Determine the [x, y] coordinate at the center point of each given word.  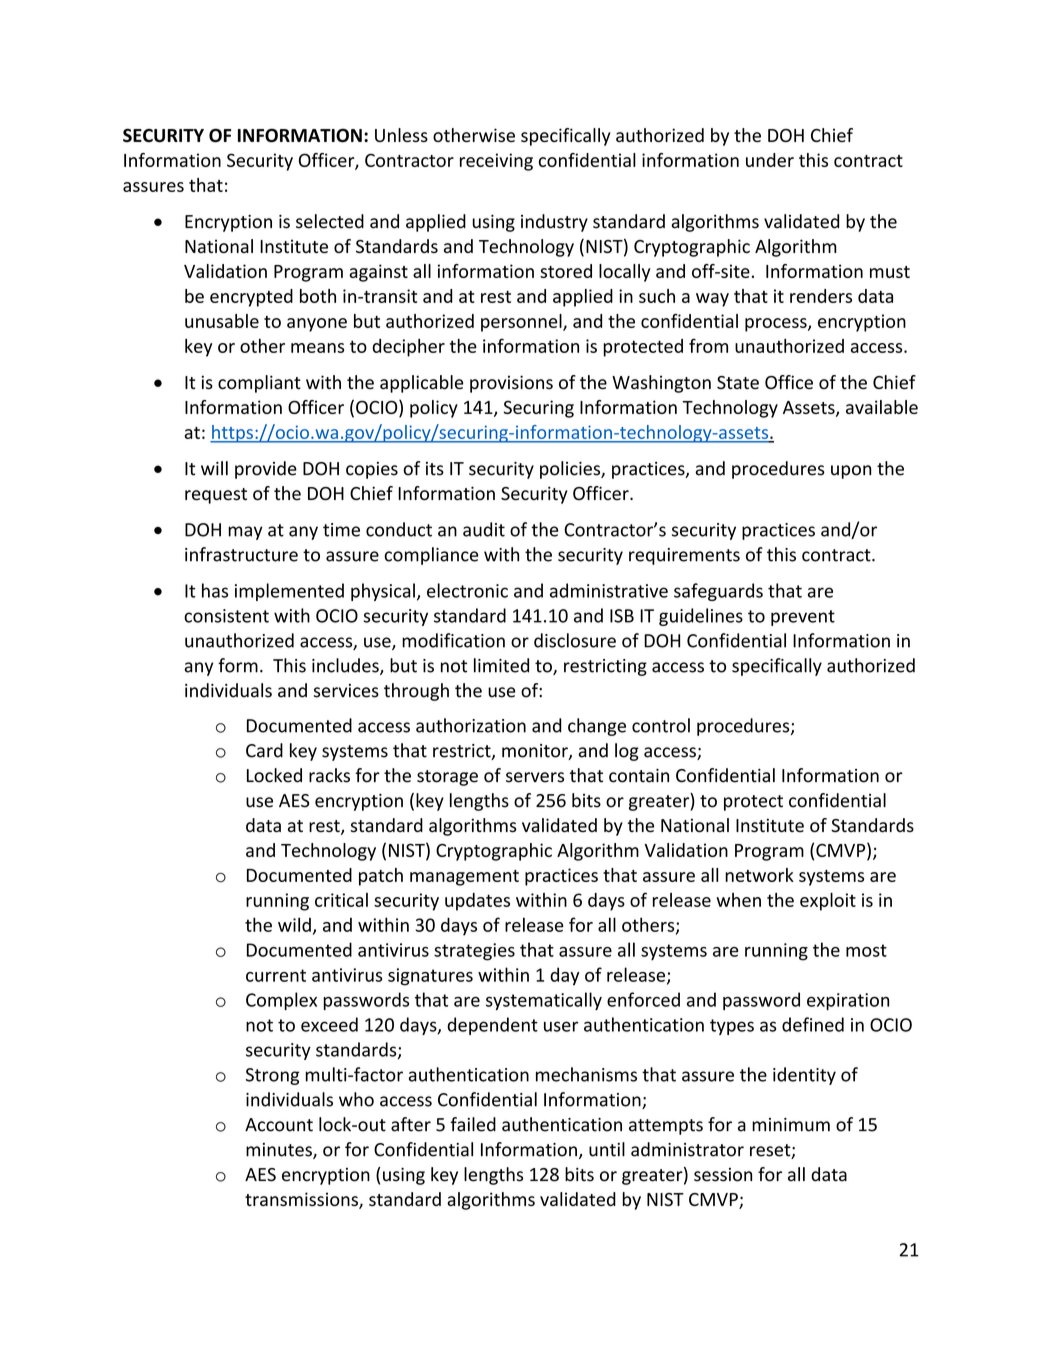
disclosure [575, 640]
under [770, 160]
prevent [803, 618]
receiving [496, 162]
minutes [280, 1151]
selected [330, 221]
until [607, 1149]
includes [346, 666]
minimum [791, 1125]
